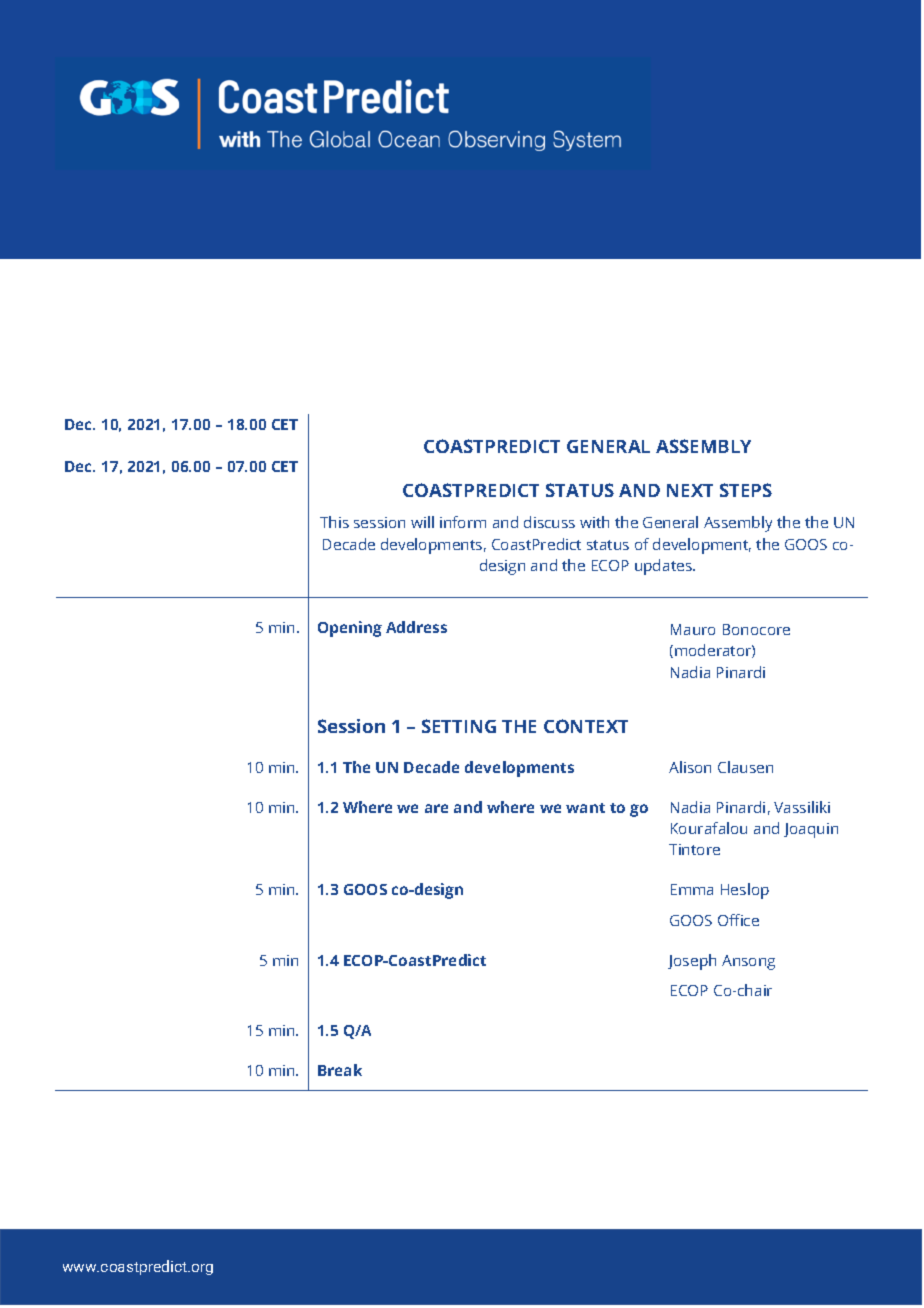 The height and width of the screenshot is (1308, 924). Describe the element at coordinates (738, 920) in the screenshot. I see `Office` at that location.
